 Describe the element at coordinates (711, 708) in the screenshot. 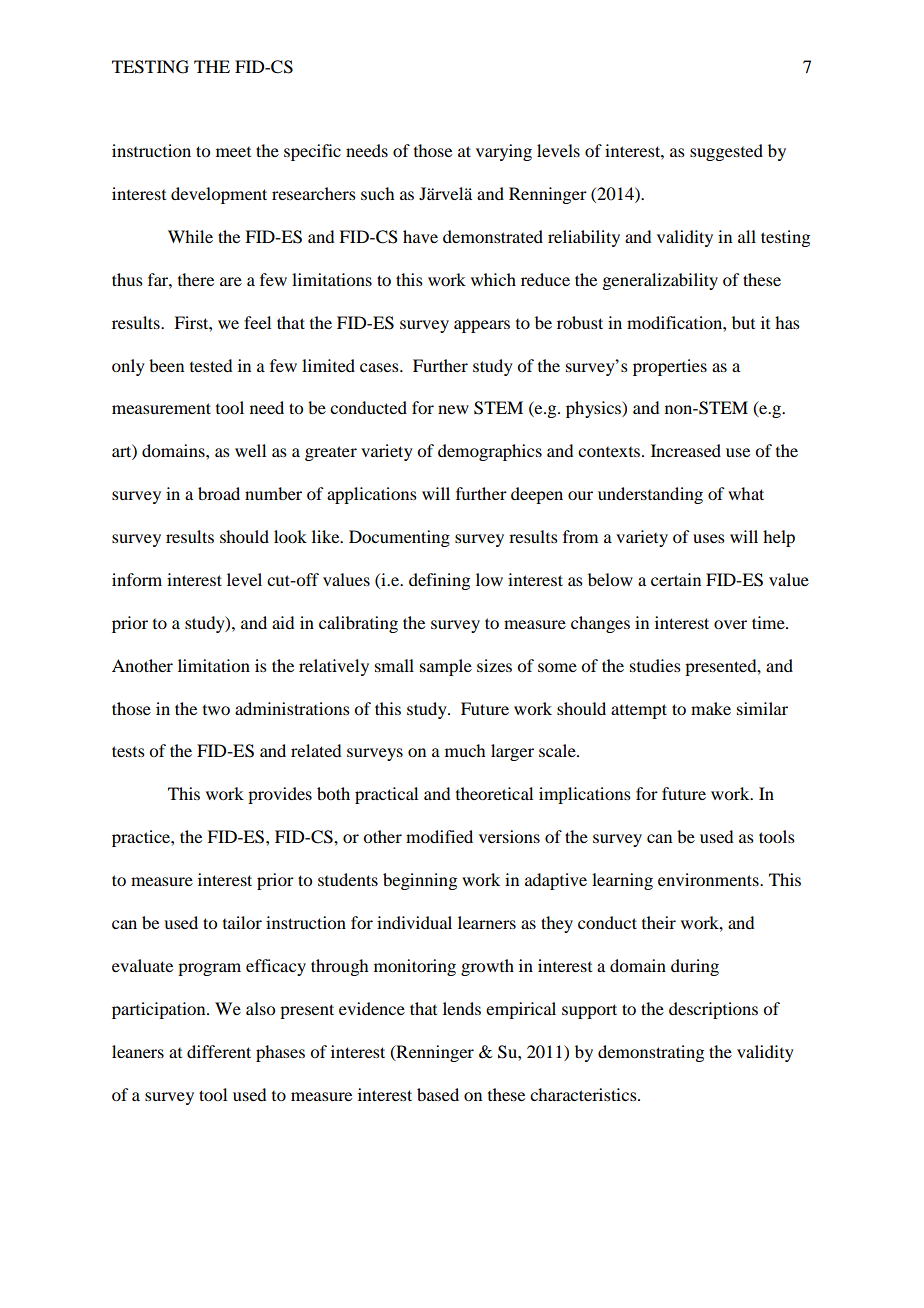

I see `make` at that location.
